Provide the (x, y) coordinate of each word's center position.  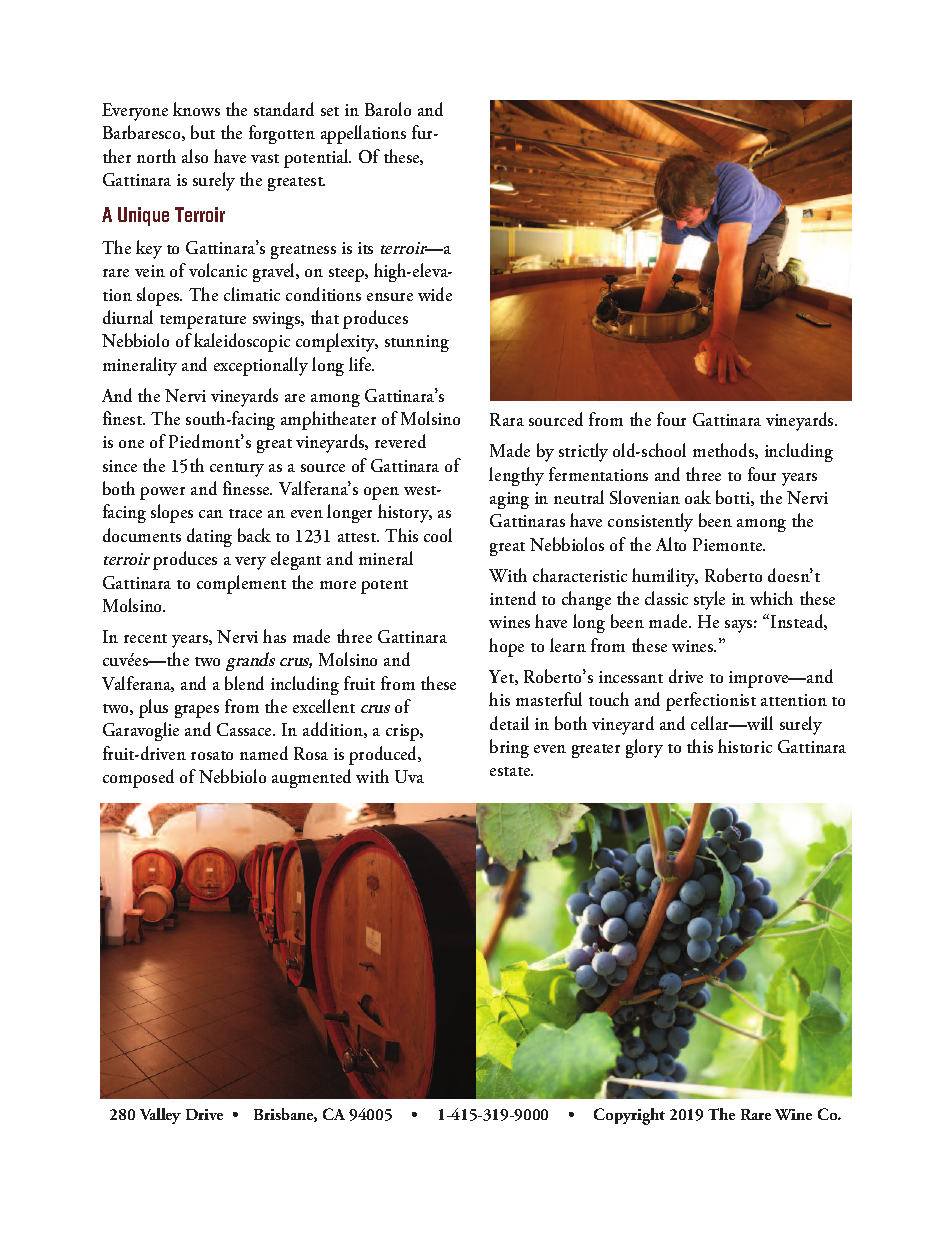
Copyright (629, 1116)
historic (745, 746)
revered (400, 441)
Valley (160, 1116)
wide (435, 294)
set (330, 111)
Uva (409, 776)
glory (644, 748)
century (237, 470)
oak (698, 497)
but (203, 132)
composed (138, 778)
